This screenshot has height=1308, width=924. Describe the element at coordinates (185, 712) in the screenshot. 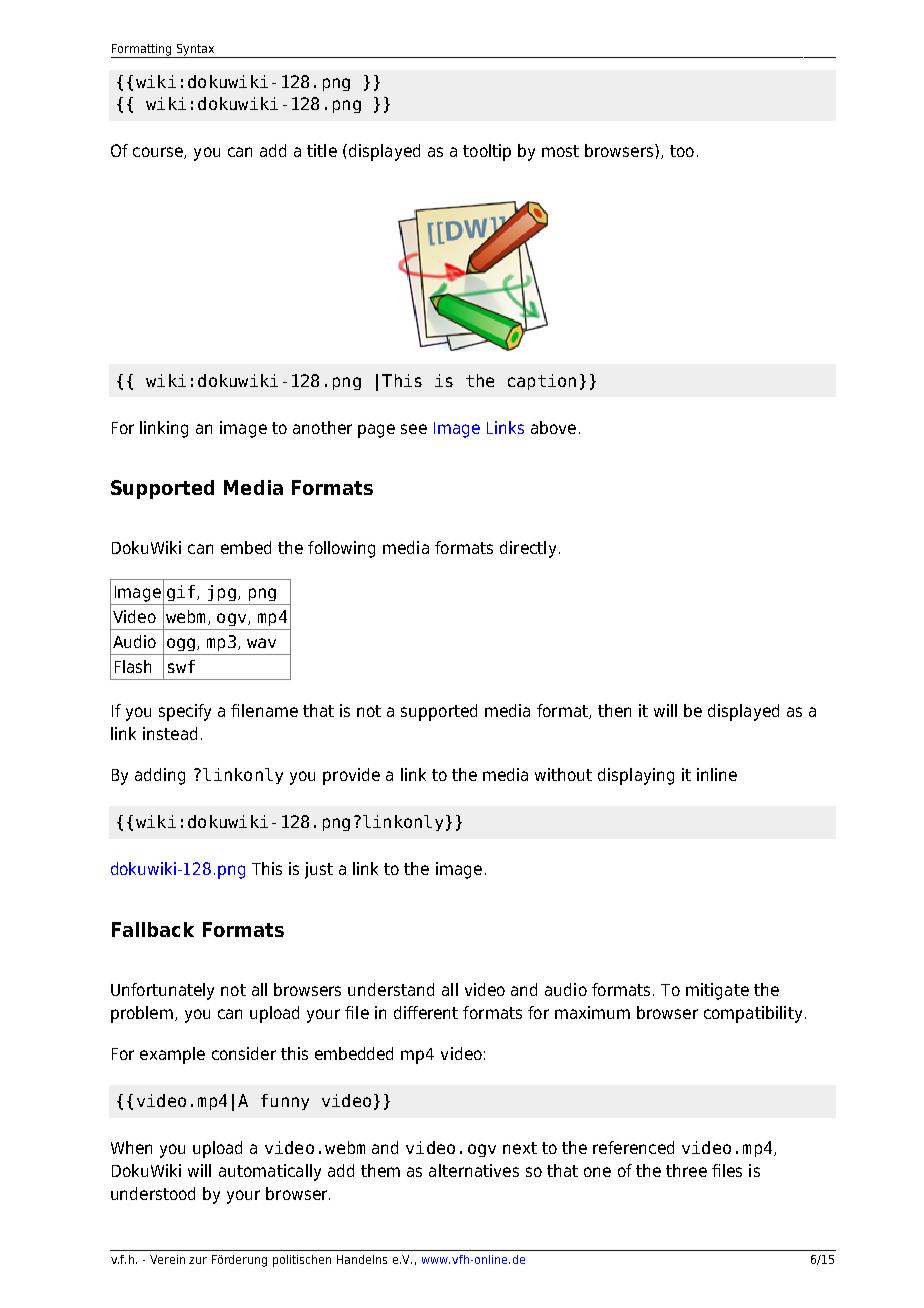

I see `specify` at that location.
